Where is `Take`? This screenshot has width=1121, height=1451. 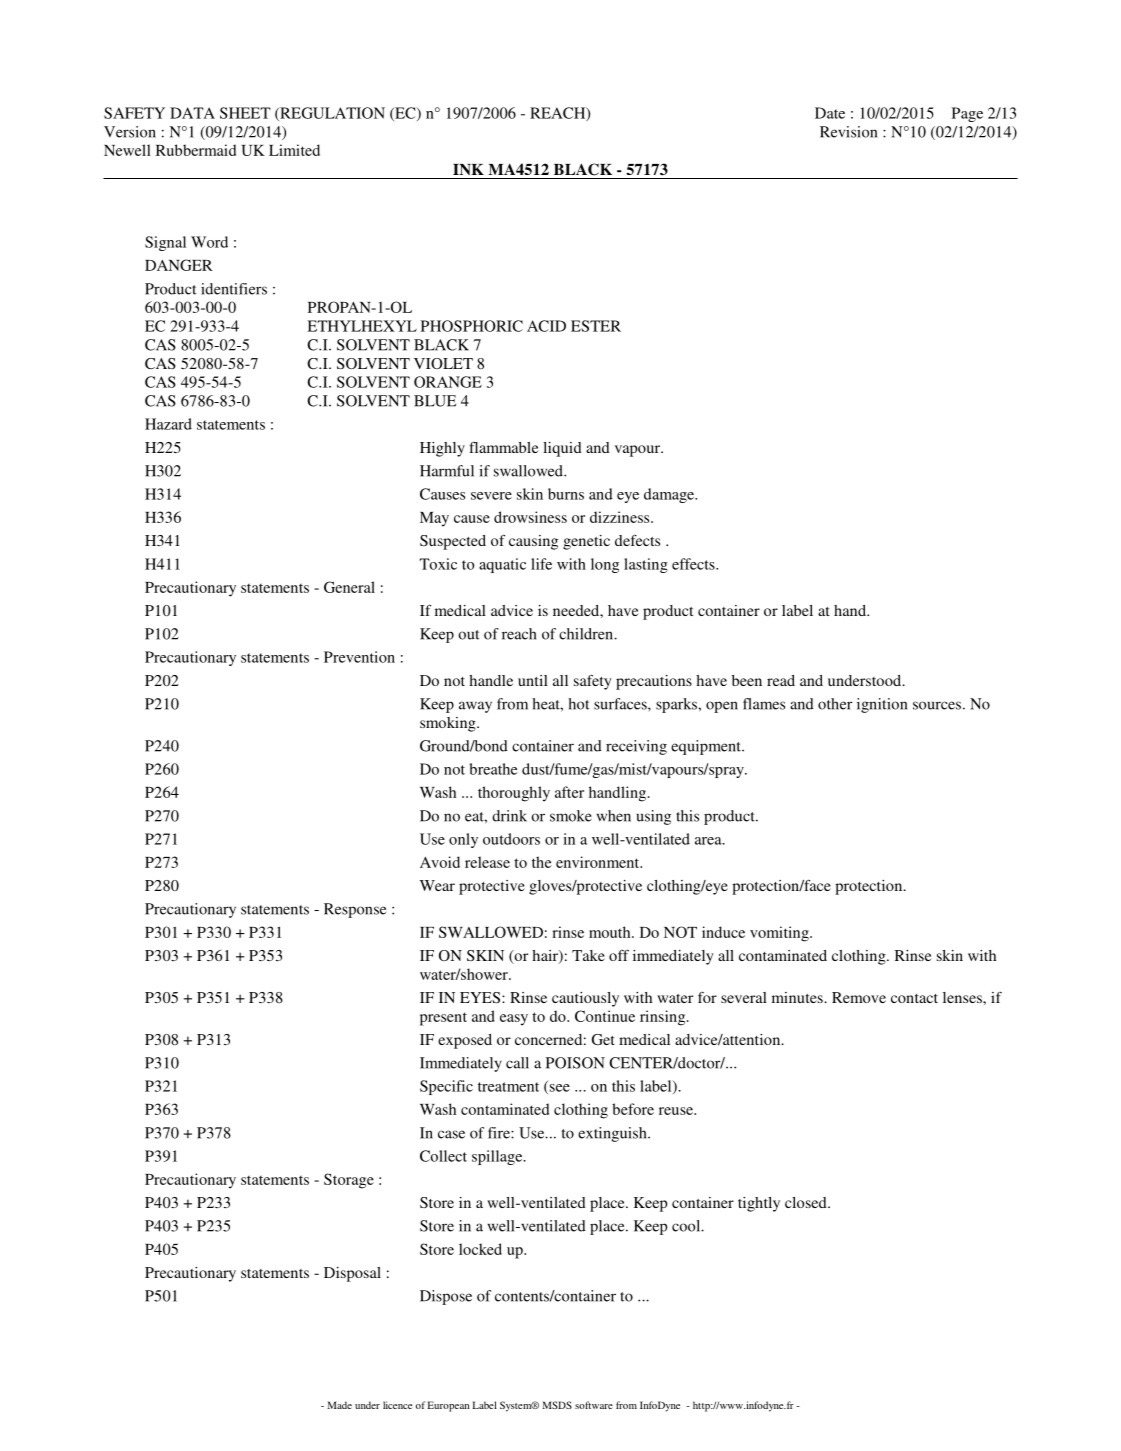 Take is located at coordinates (588, 955).
